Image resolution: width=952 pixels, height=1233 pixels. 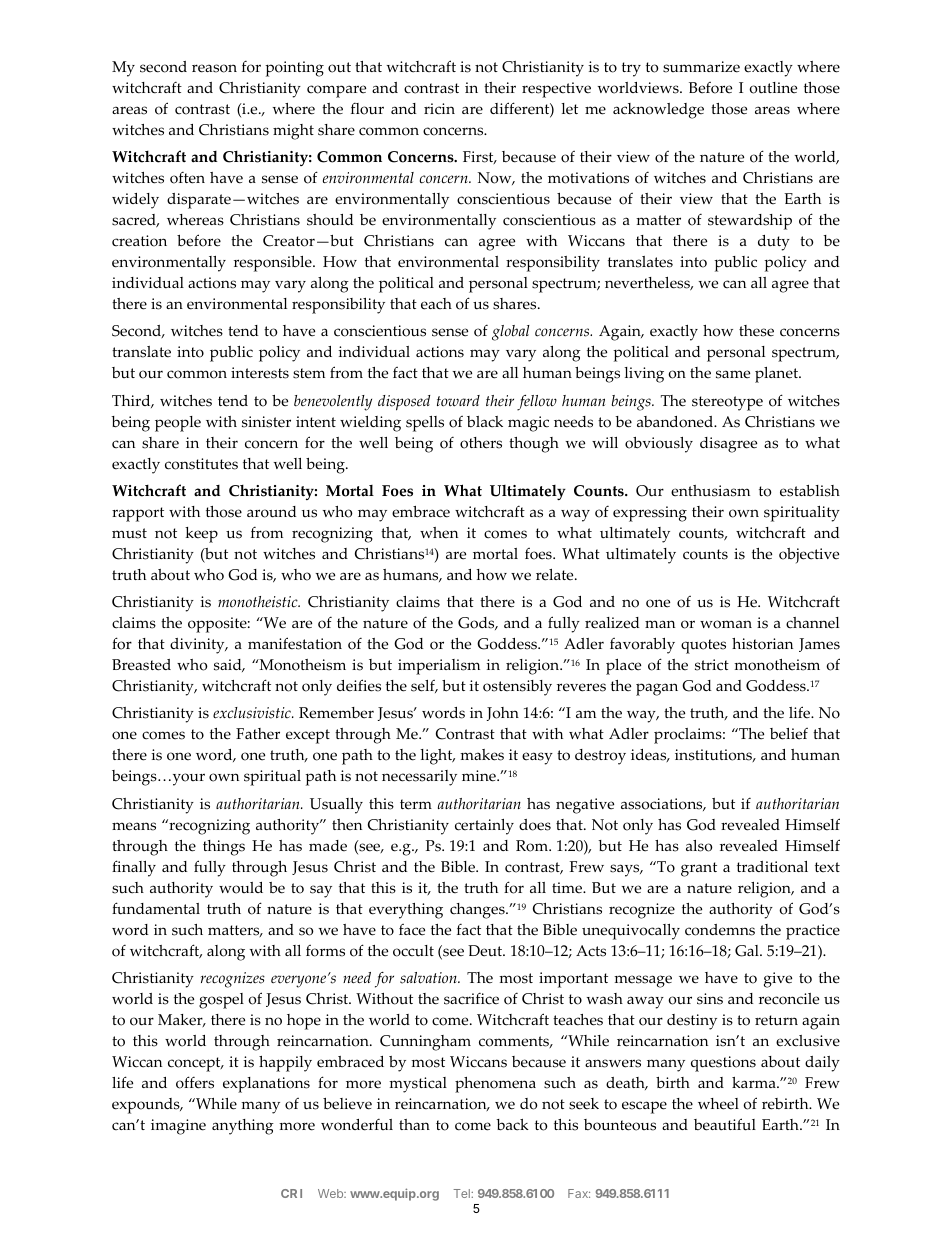 I want to click on things, so click(x=224, y=848).
